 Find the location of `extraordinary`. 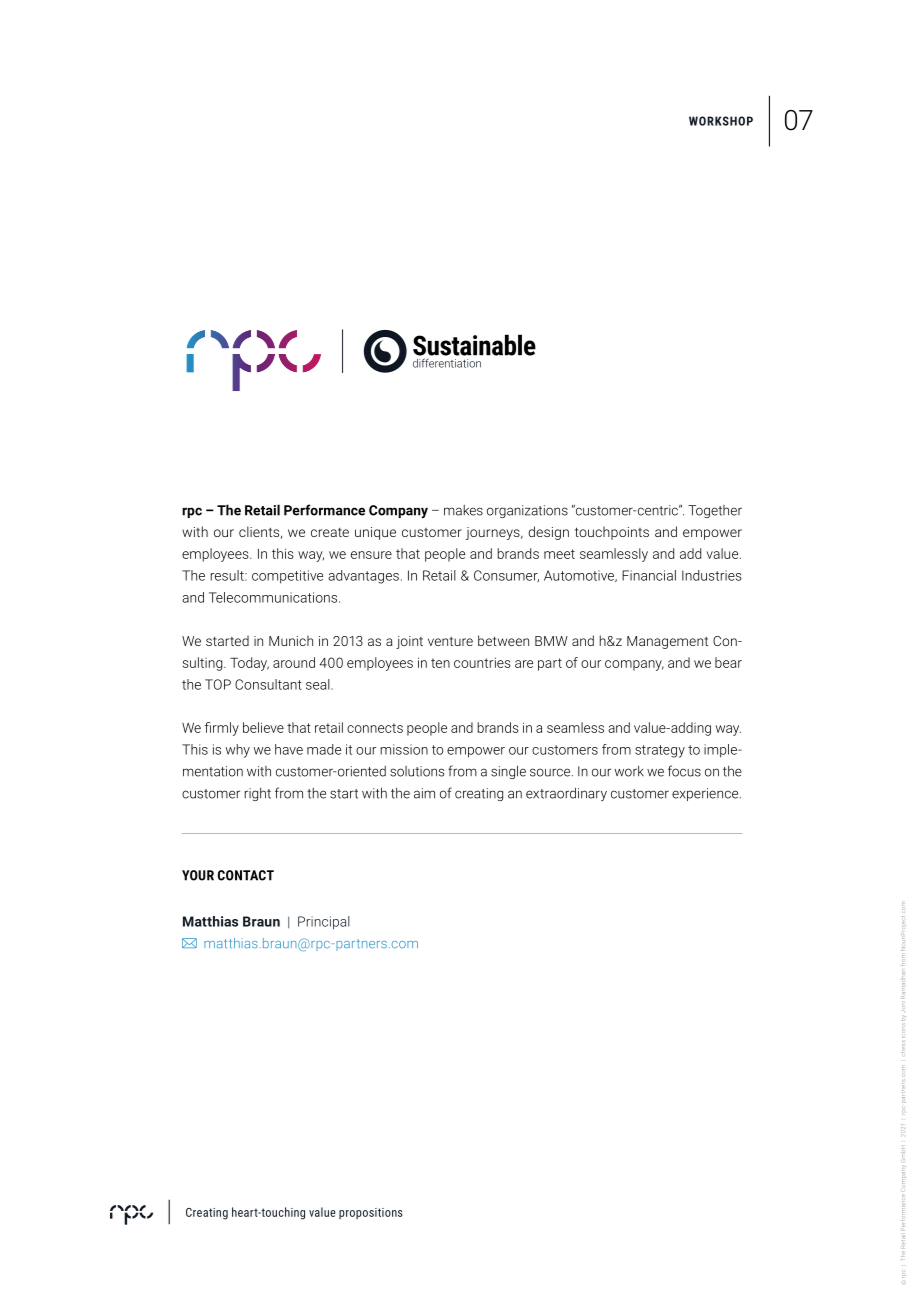

extraordinary is located at coordinates (566, 794).
